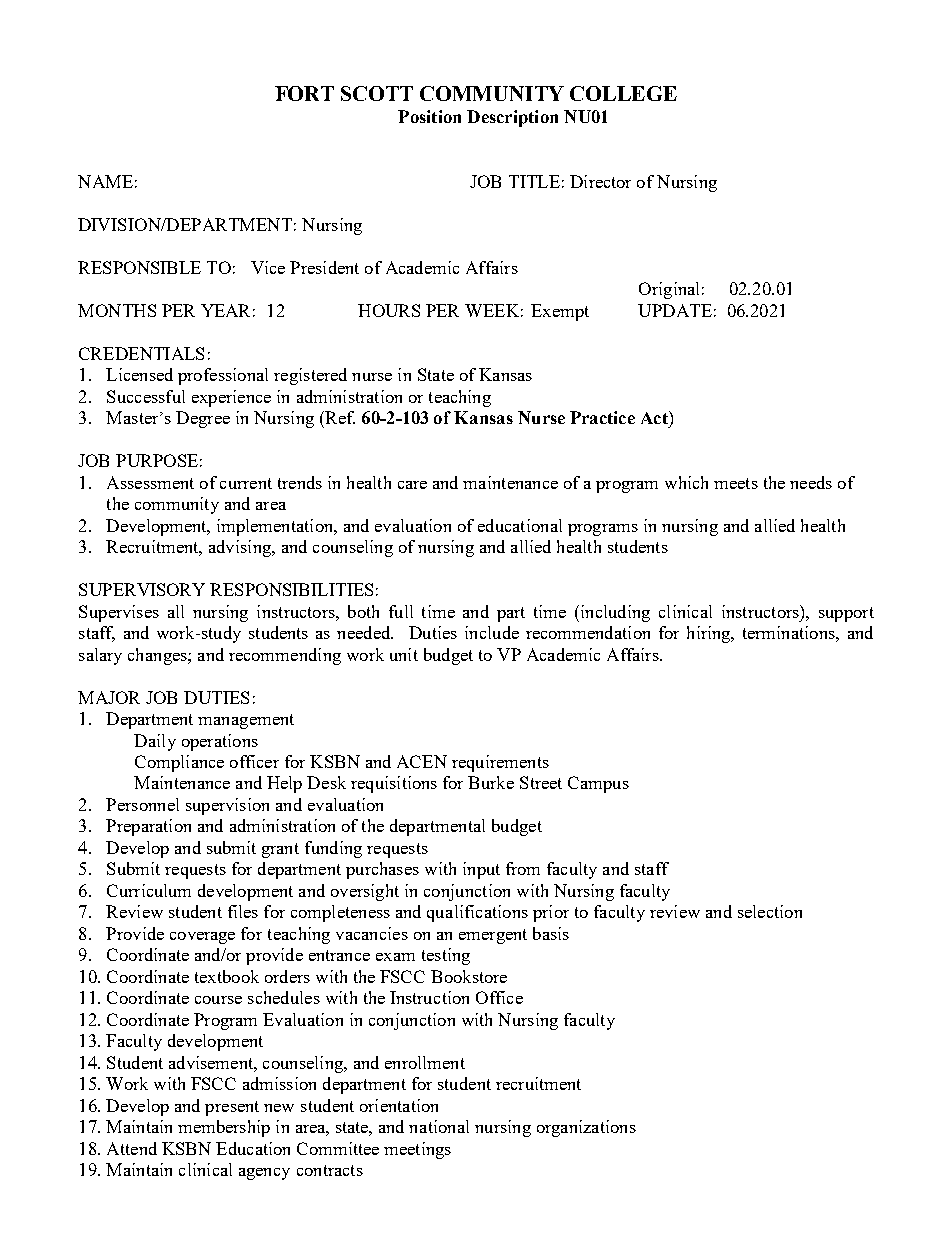  What do you see at coordinates (158, 656) in the screenshot?
I see `changes` at bounding box center [158, 656].
